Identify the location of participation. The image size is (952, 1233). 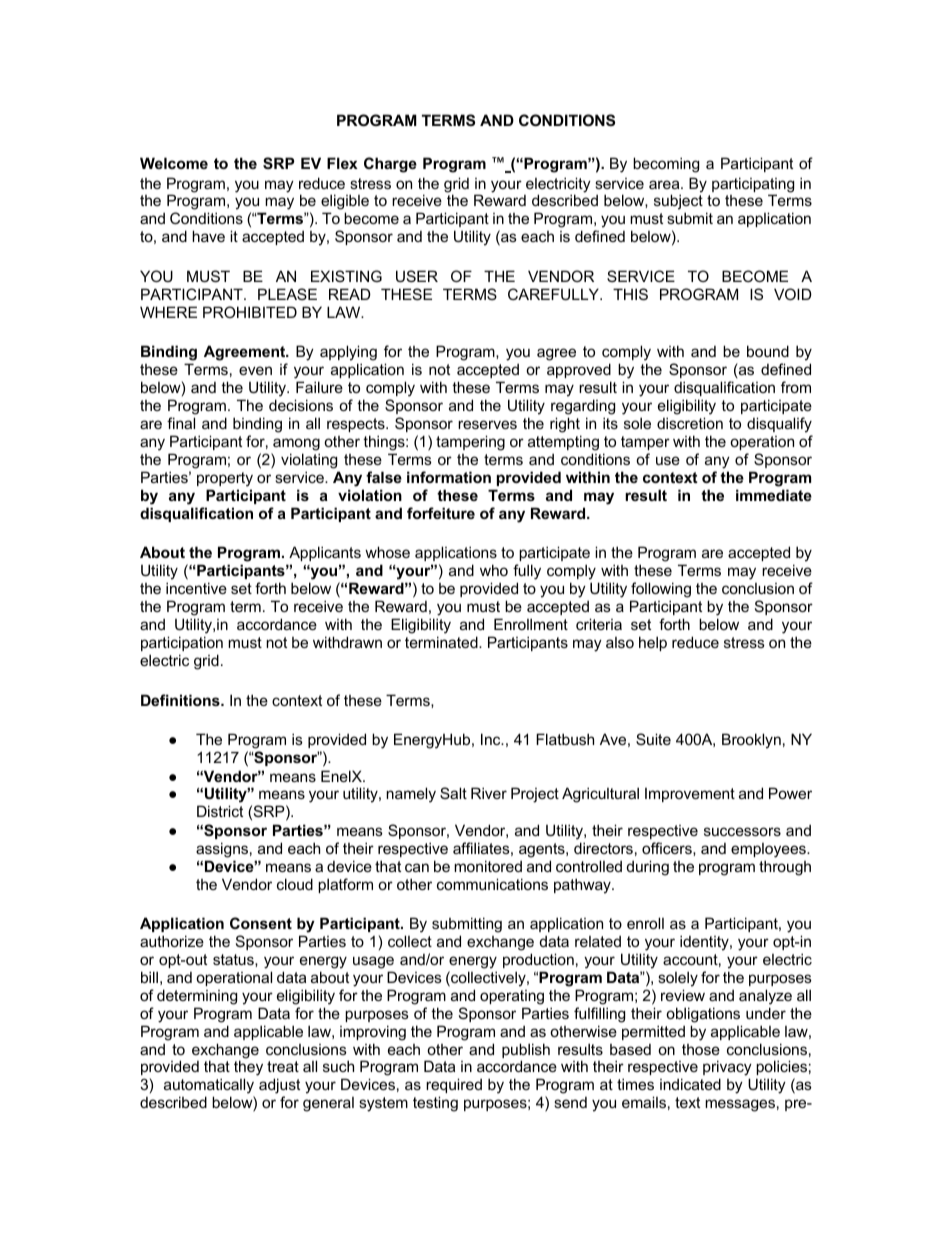
(182, 643).
